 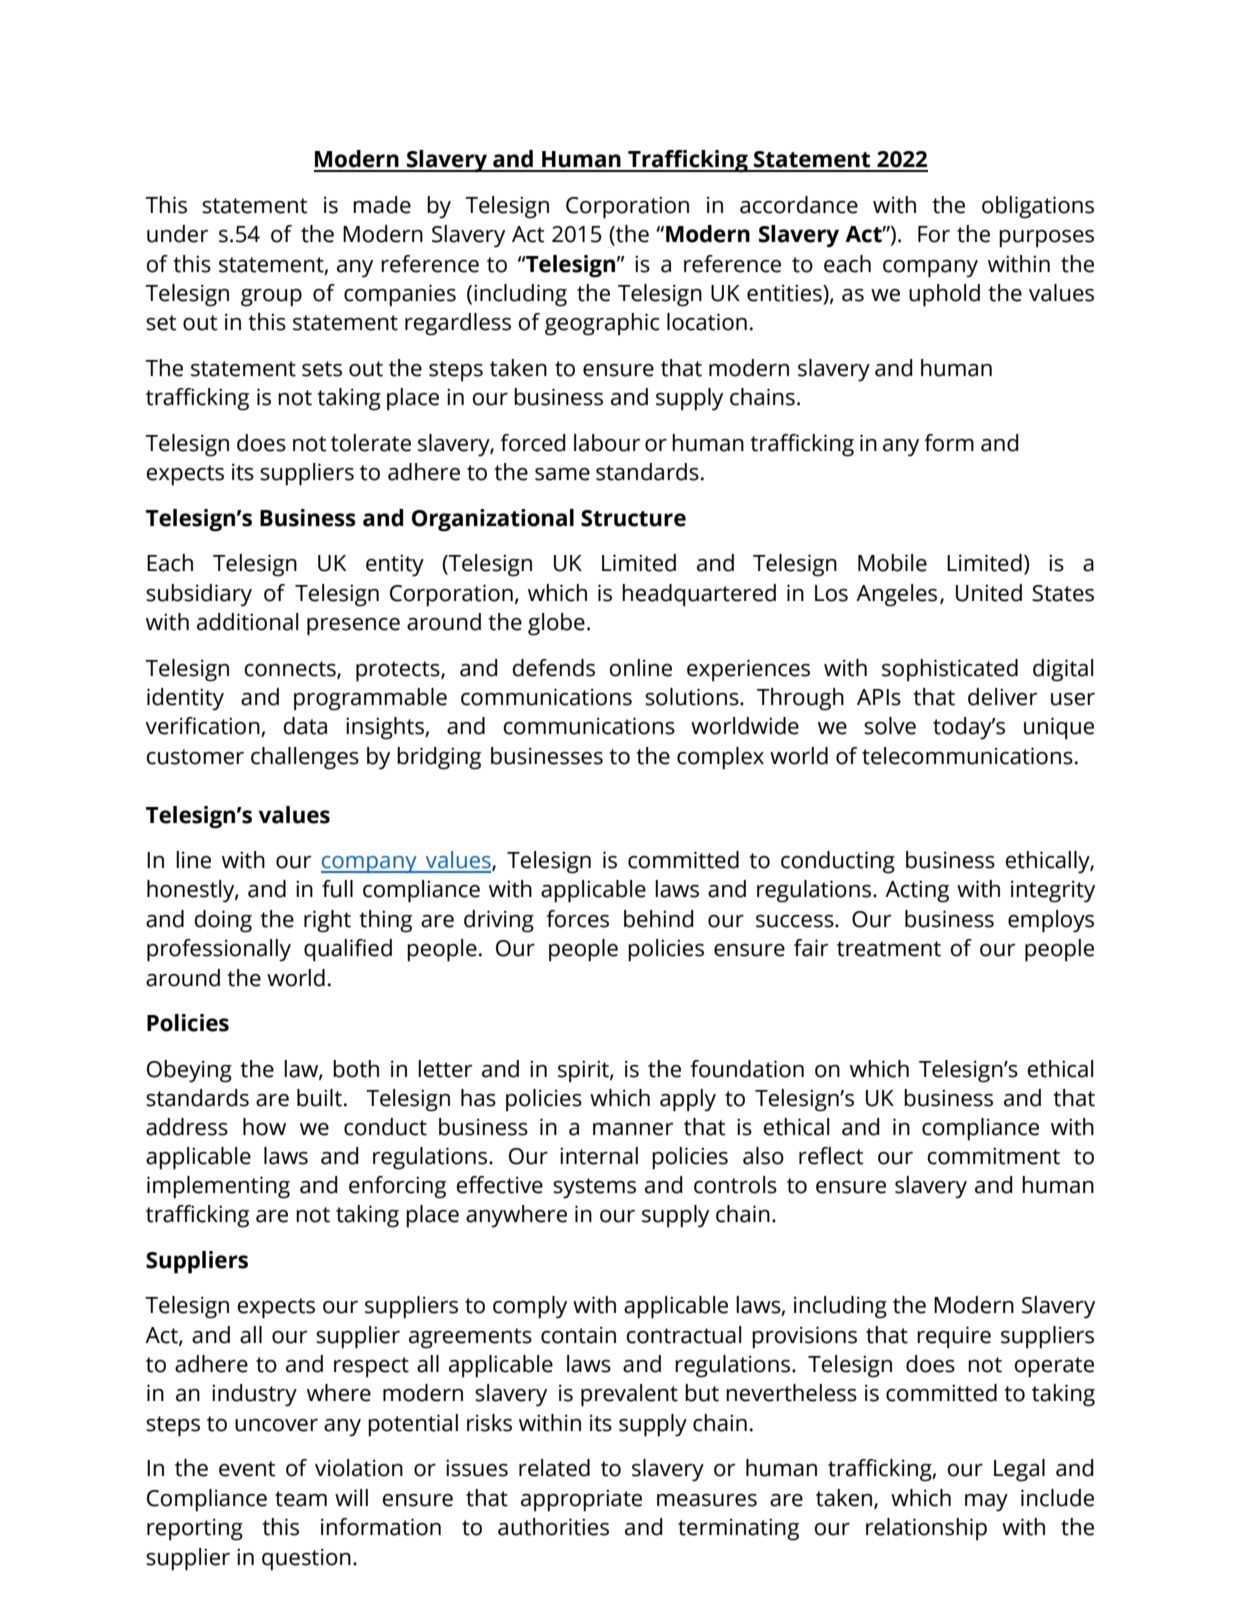 What do you see at coordinates (305, 758) in the screenshot?
I see `challenges` at bounding box center [305, 758].
